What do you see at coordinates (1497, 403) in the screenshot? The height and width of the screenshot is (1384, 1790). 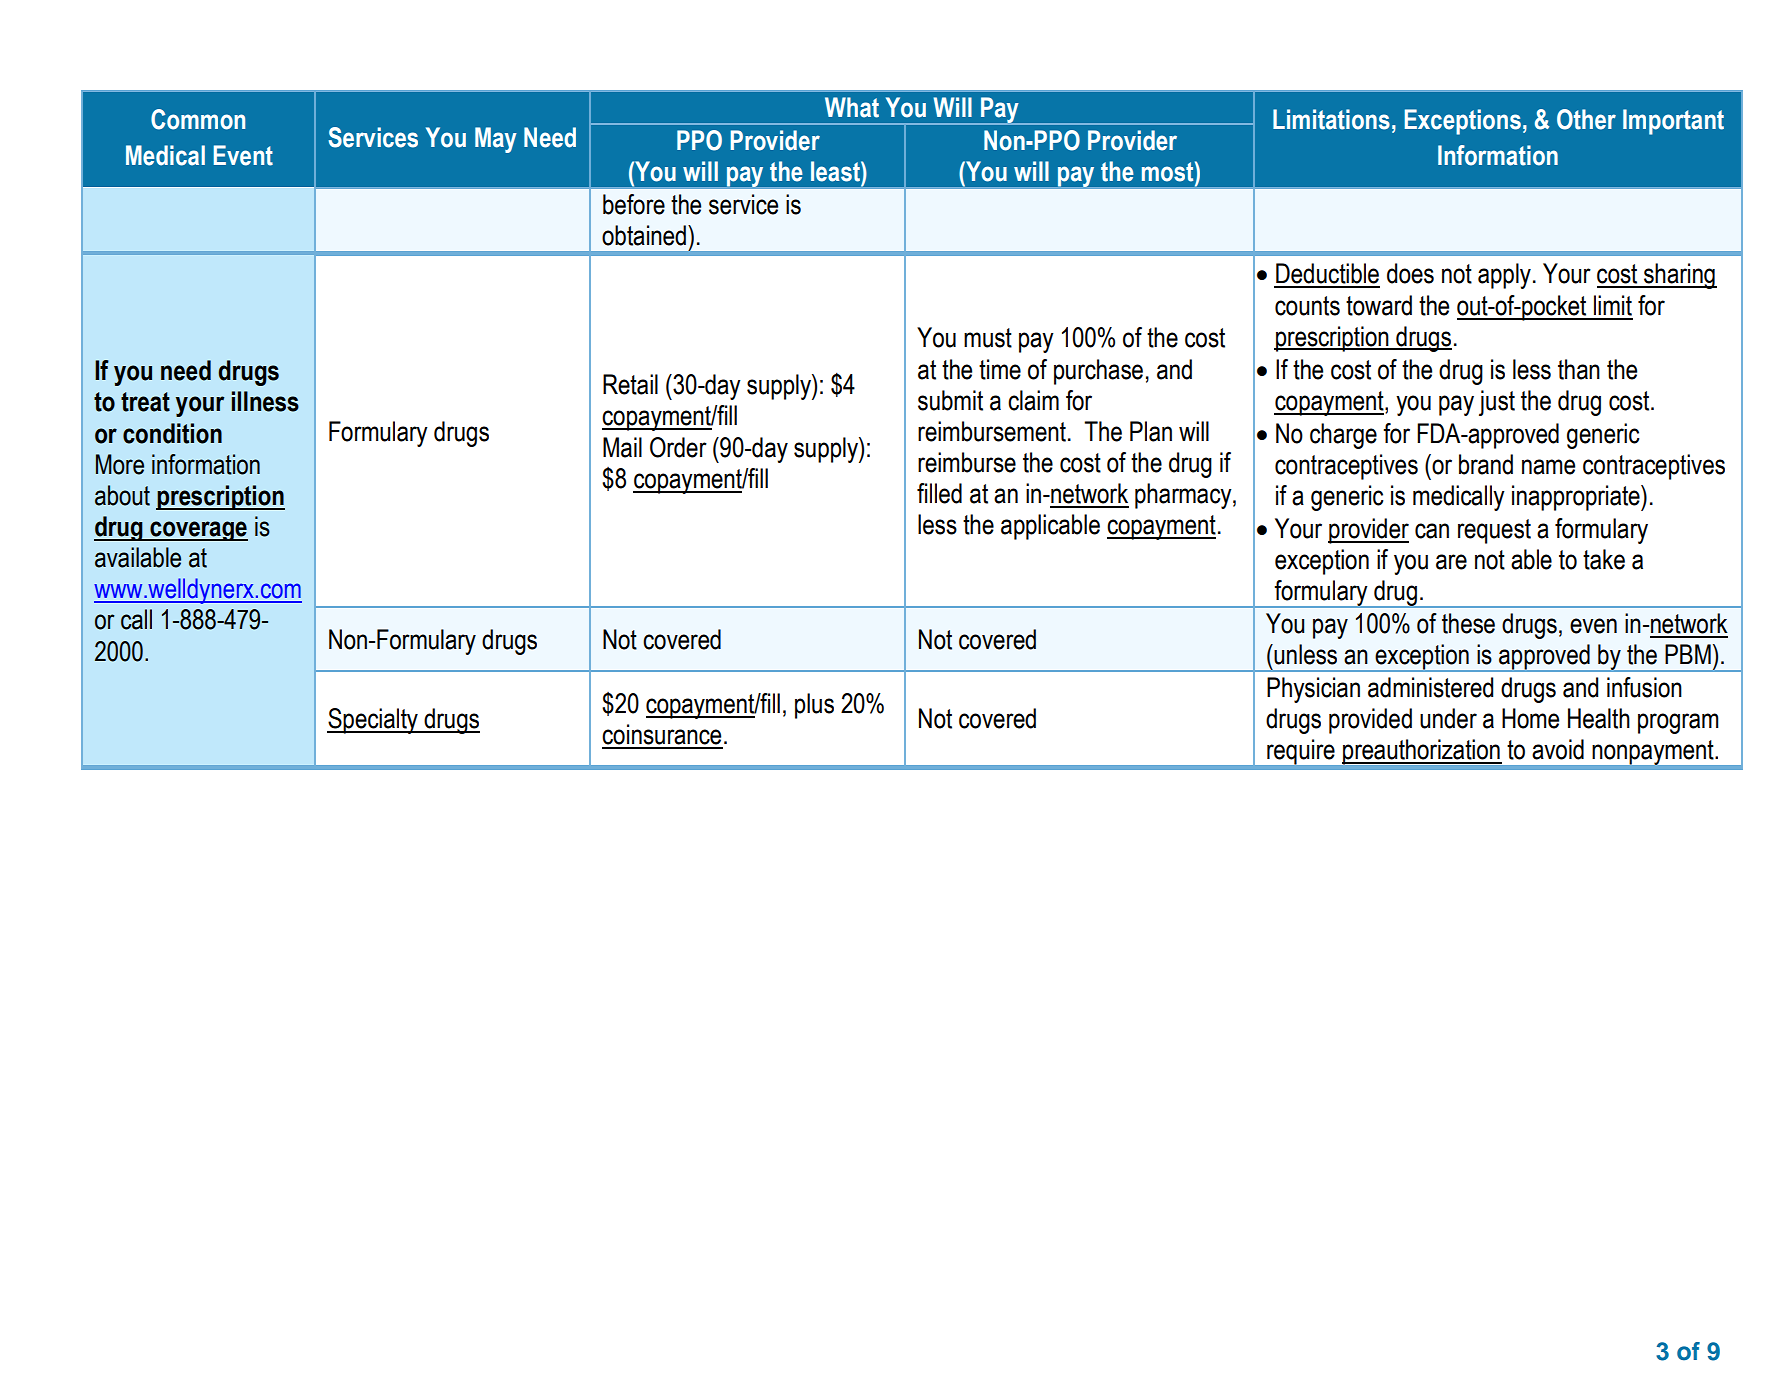 I see `just` at bounding box center [1497, 403].
